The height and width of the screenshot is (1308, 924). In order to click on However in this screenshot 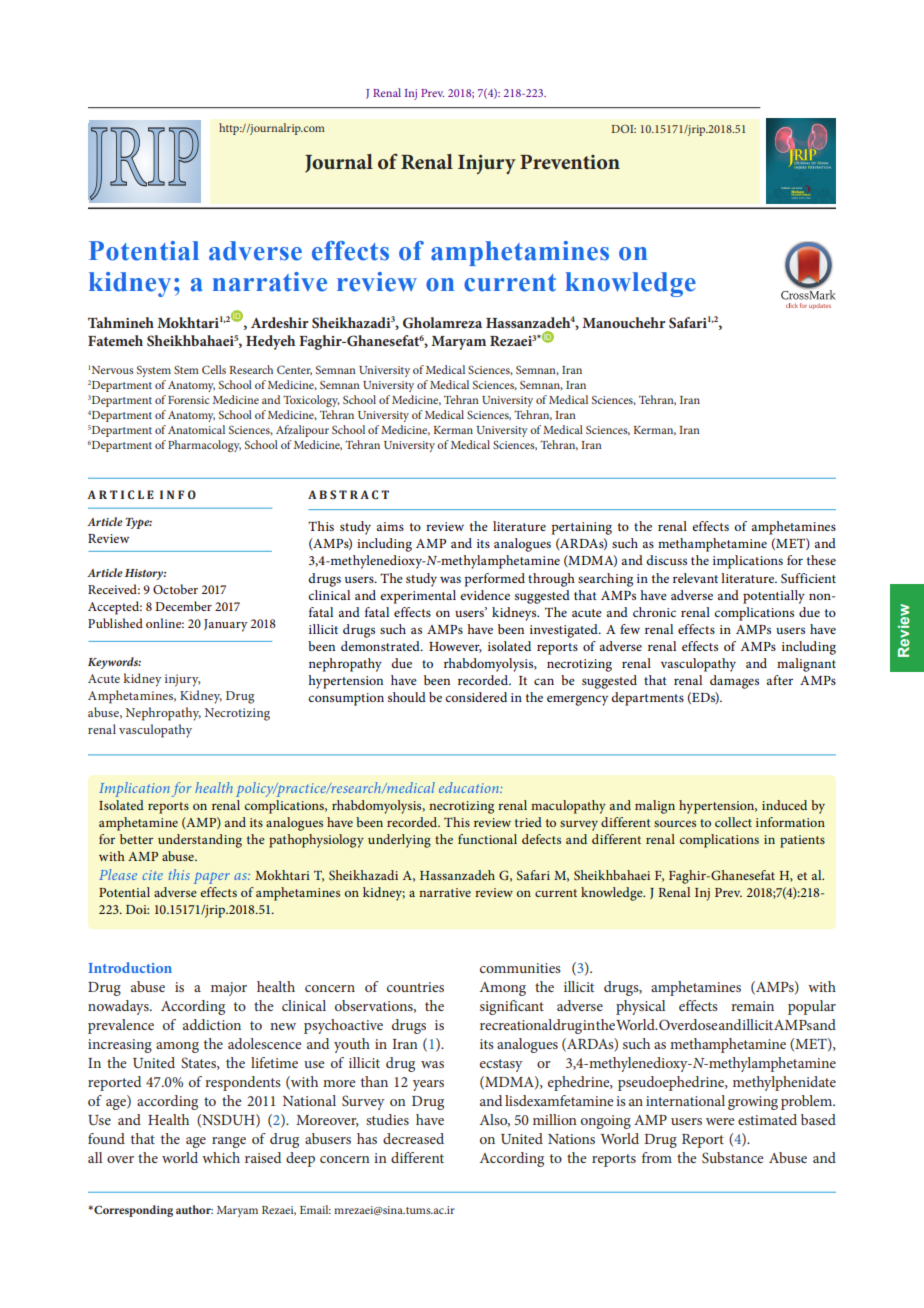, I will do `click(455, 647)`.
